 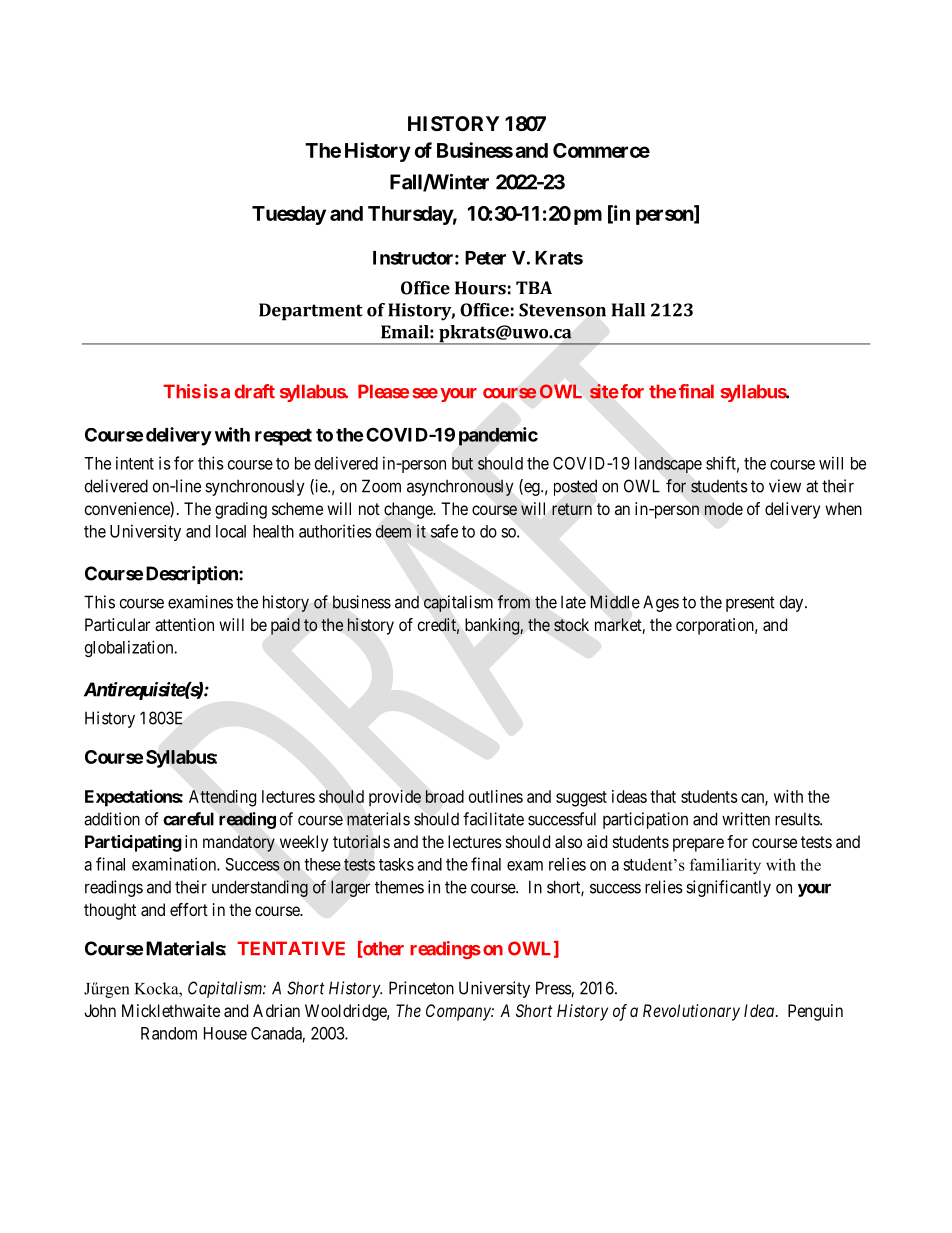 What do you see at coordinates (485, 258) in the document?
I see `Peter` at bounding box center [485, 258].
